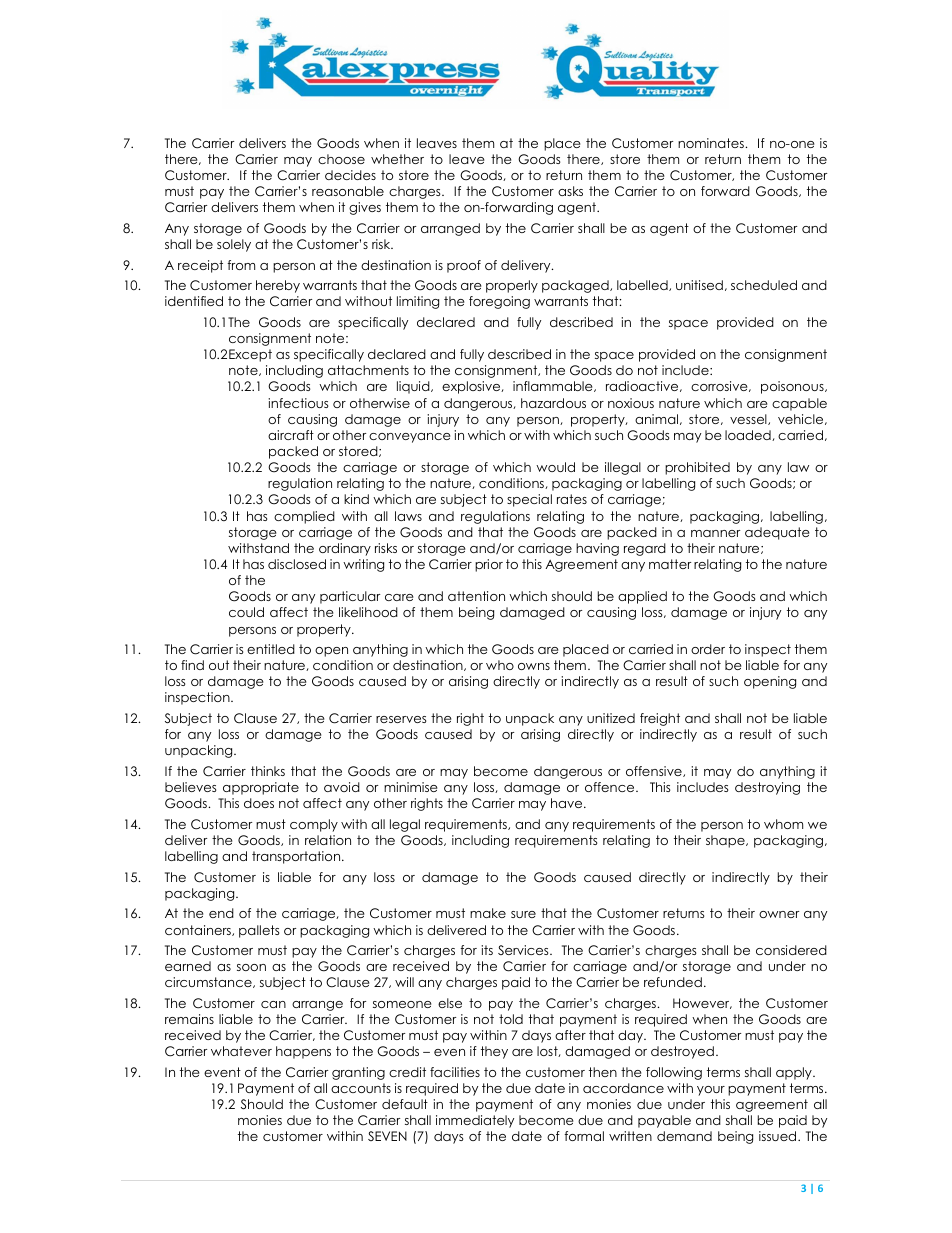 The width and height of the screenshot is (952, 1233). Describe the element at coordinates (568, 803) in the screenshot. I see `have` at that location.
